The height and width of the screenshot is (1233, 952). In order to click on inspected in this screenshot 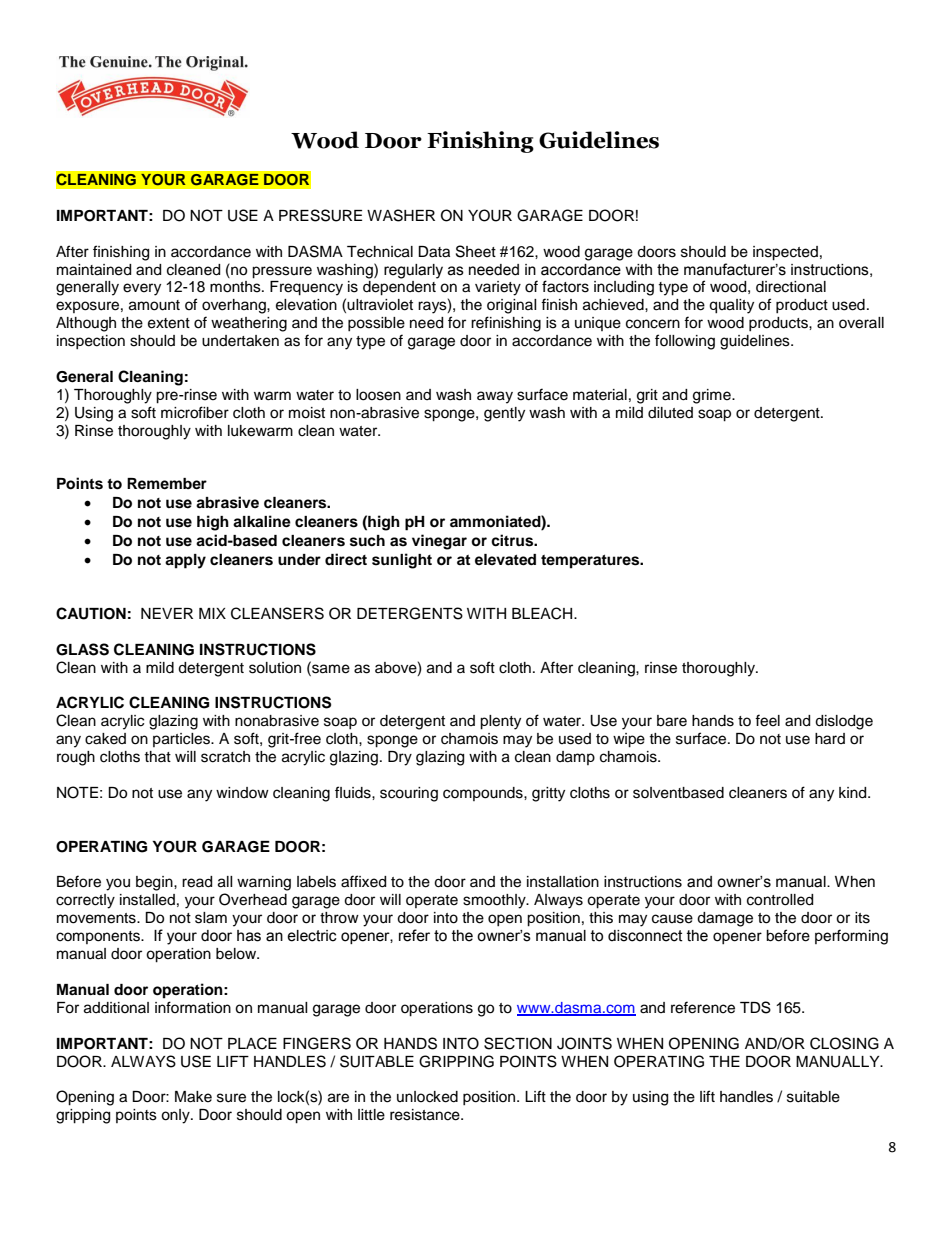, I will do `click(785, 253)`.
